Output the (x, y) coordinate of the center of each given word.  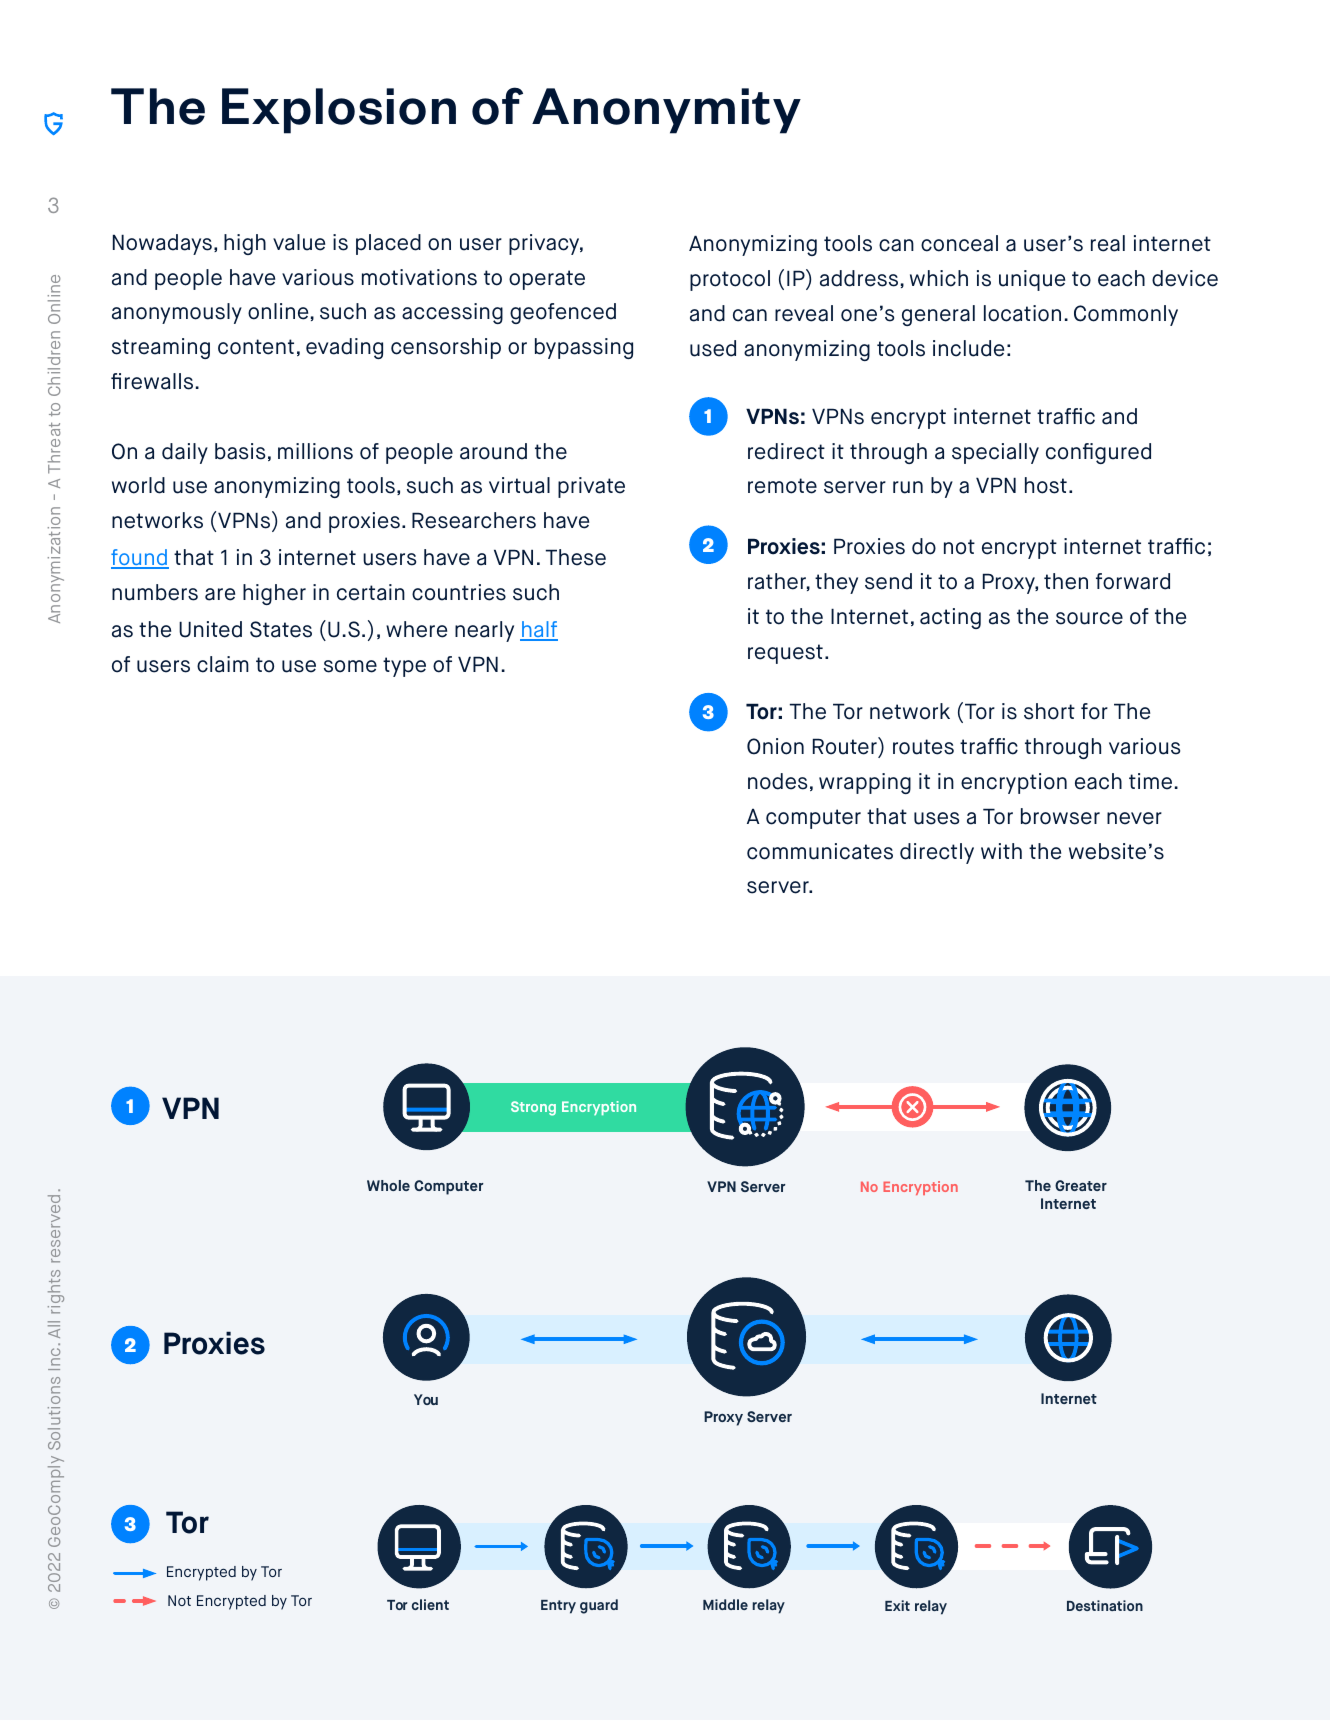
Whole (388, 1185)
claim (223, 664)
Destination (1105, 1605)
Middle (725, 1604)
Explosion (339, 111)
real (1108, 243)
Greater (1081, 1185)
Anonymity (666, 111)
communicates (820, 851)
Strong (533, 1108)
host (1046, 485)
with (1001, 851)
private (591, 487)
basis (240, 451)
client (430, 1604)
